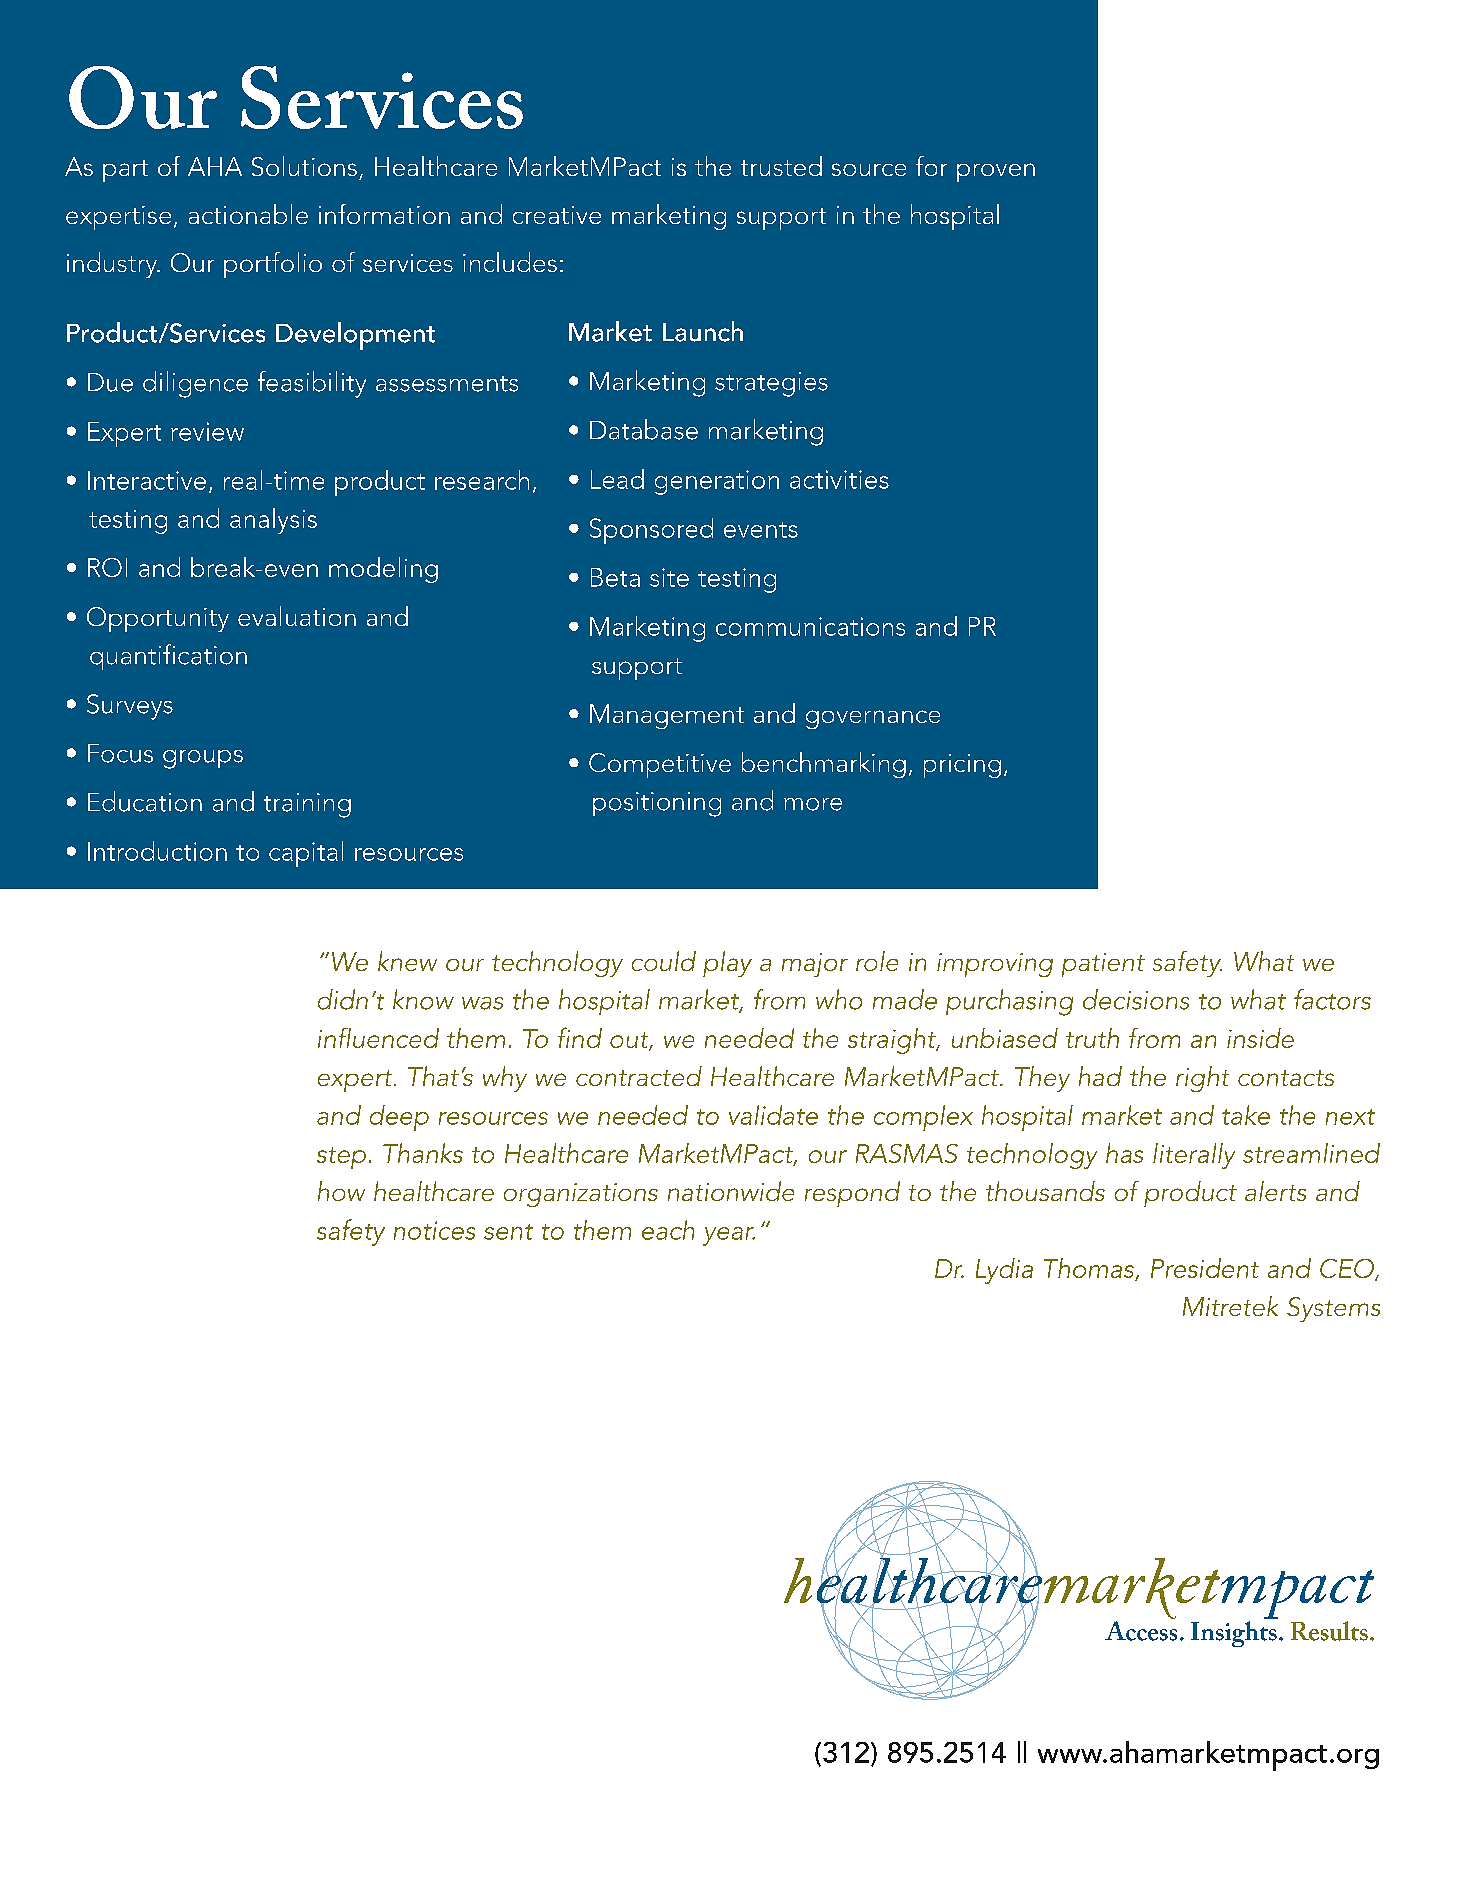 The height and width of the screenshot is (1898, 1467). Describe the element at coordinates (557, 215) in the screenshot. I see `creative` at that location.
